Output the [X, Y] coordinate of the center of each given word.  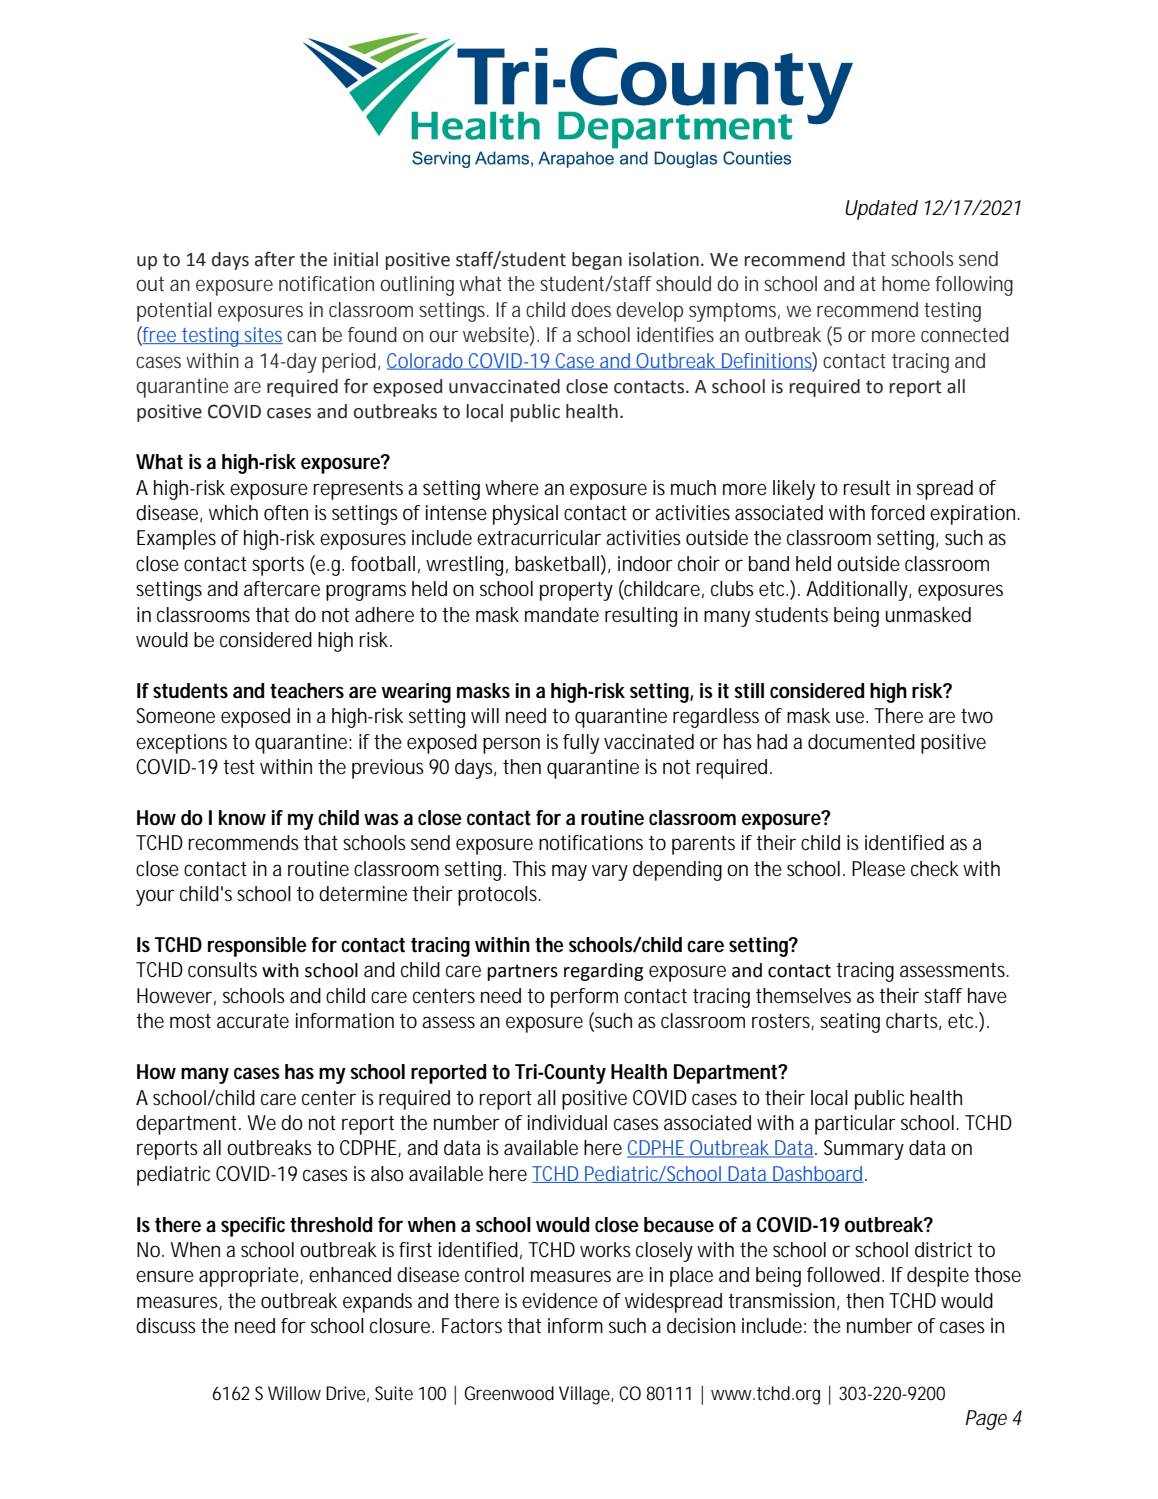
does [591, 309]
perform [584, 998]
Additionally [858, 591]
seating [850, 1023]
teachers [307, 691]
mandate [562, 615]
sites [262, 335]
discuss [166, 1326]
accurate [253, 1021]
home [906, 283]
